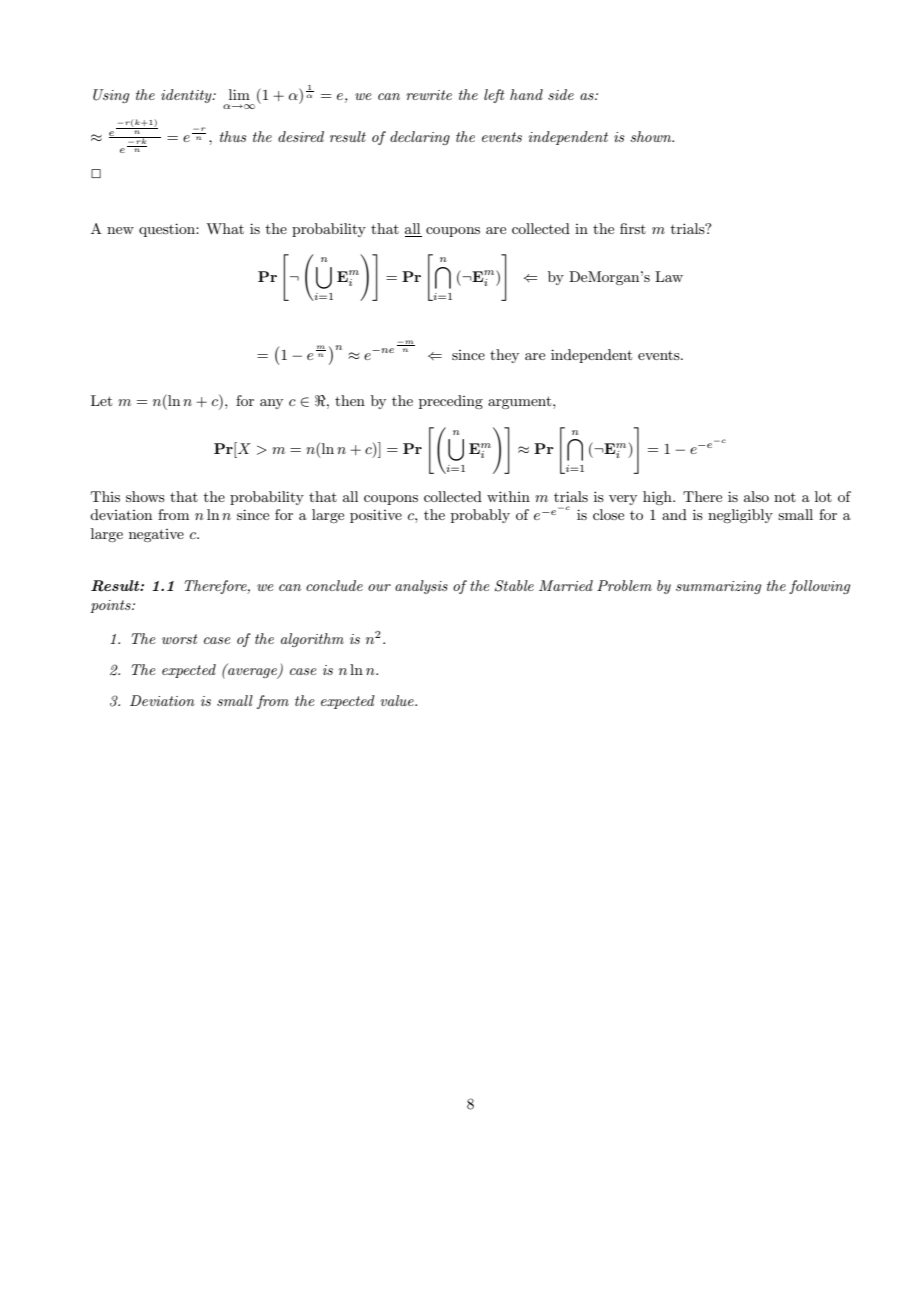 This page has width=924, height=1308. Describe the element at coordinates (718, 587) in the page. I see `summarizing` at that location.
